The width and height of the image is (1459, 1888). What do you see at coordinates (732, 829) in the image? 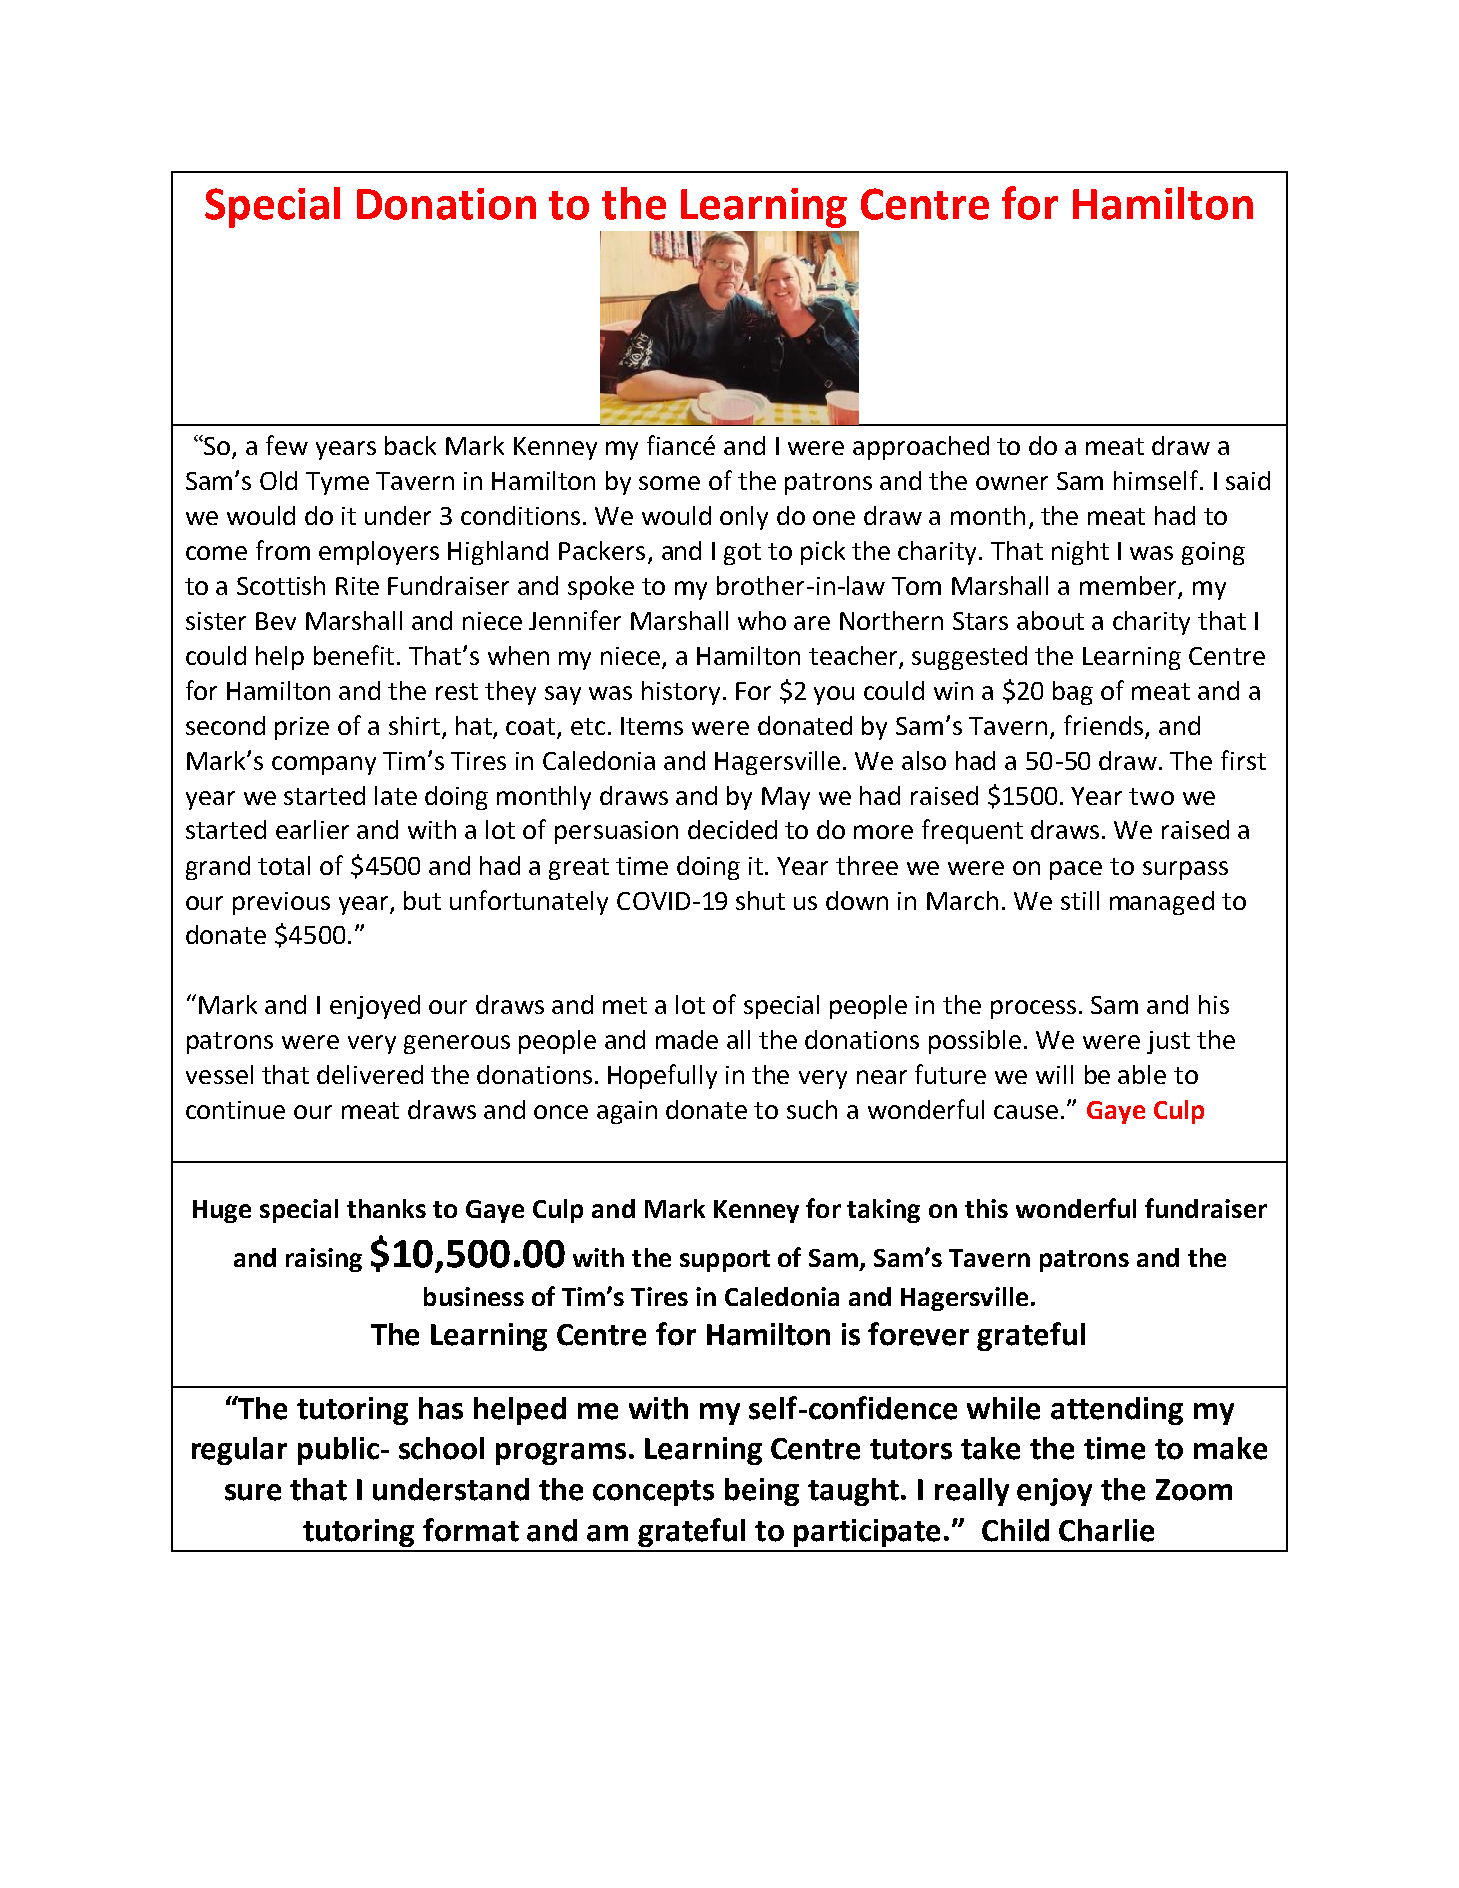
I see `decided` at bounding box center [732, 829].
